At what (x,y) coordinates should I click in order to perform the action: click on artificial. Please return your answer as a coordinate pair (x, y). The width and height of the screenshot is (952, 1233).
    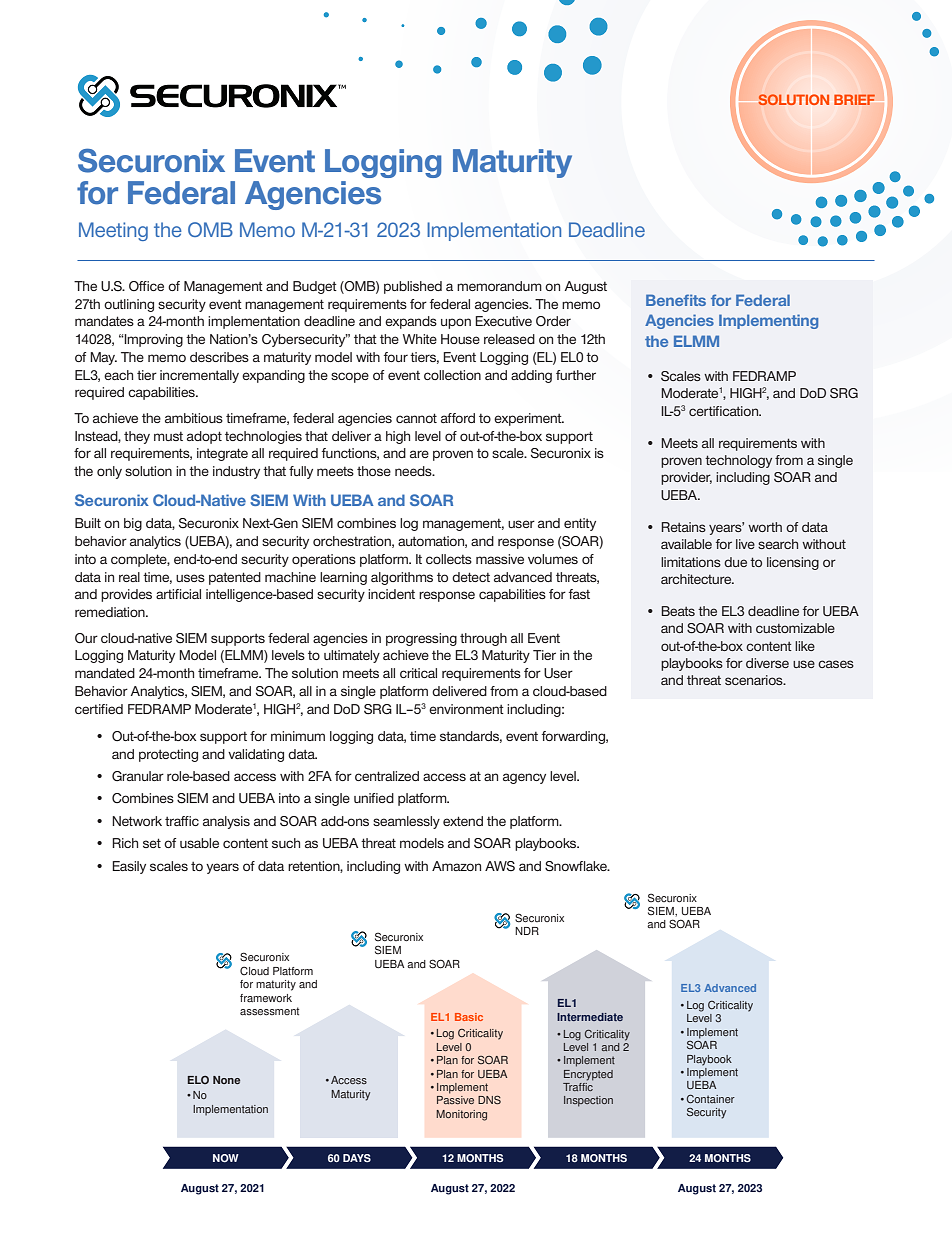
    Looking at the image, I should click on (178, 594).
